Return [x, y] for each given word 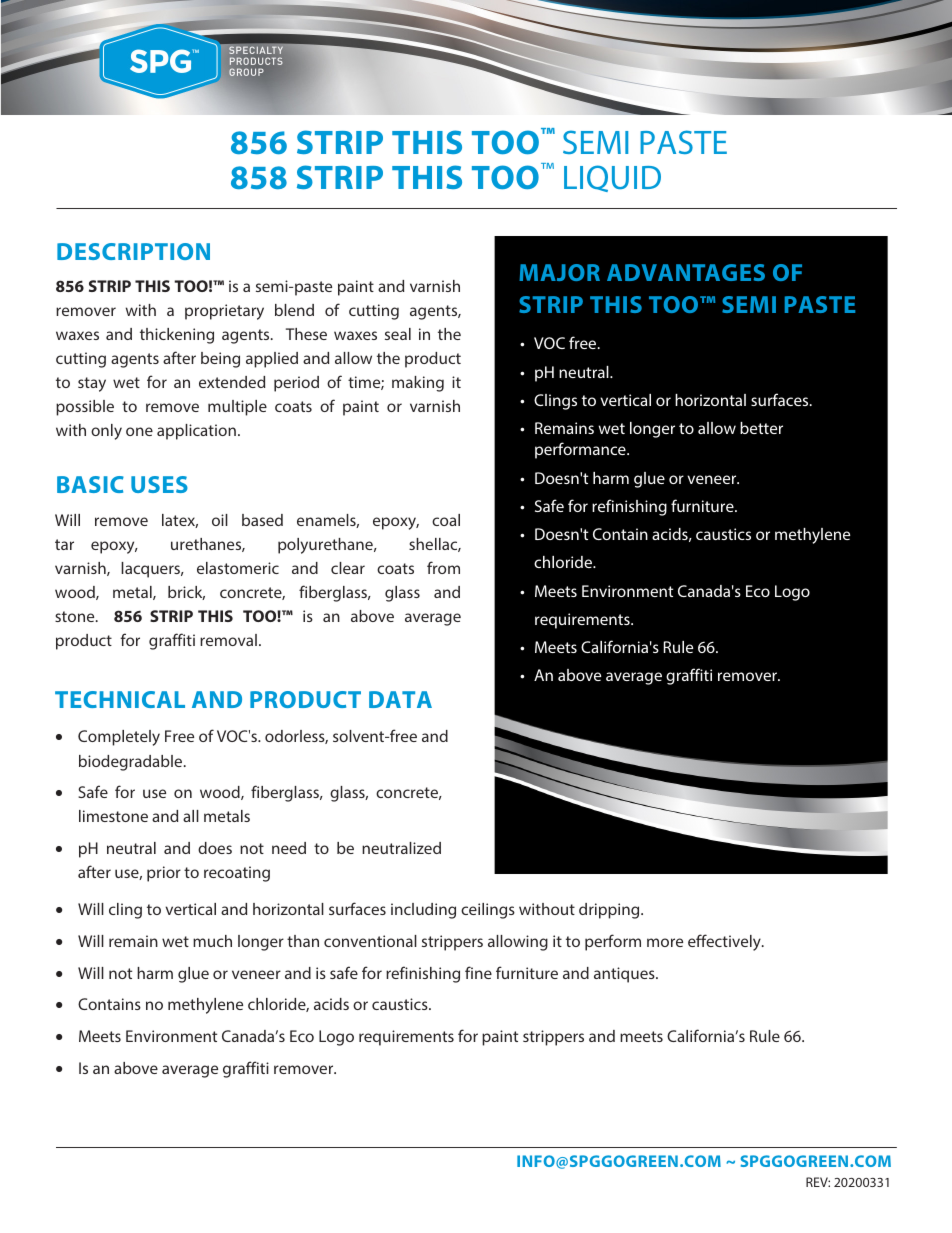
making [418, 384]
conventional [370, 941]
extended [232, 382]
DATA [400, 699]
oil [220, 520]
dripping [610, 911]
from [443, 567]
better [761, 428]
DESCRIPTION [133, 251]
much [212, 941]
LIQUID [612, 178]
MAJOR [559, 272]
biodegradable [132, 763]
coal [446, 520]
